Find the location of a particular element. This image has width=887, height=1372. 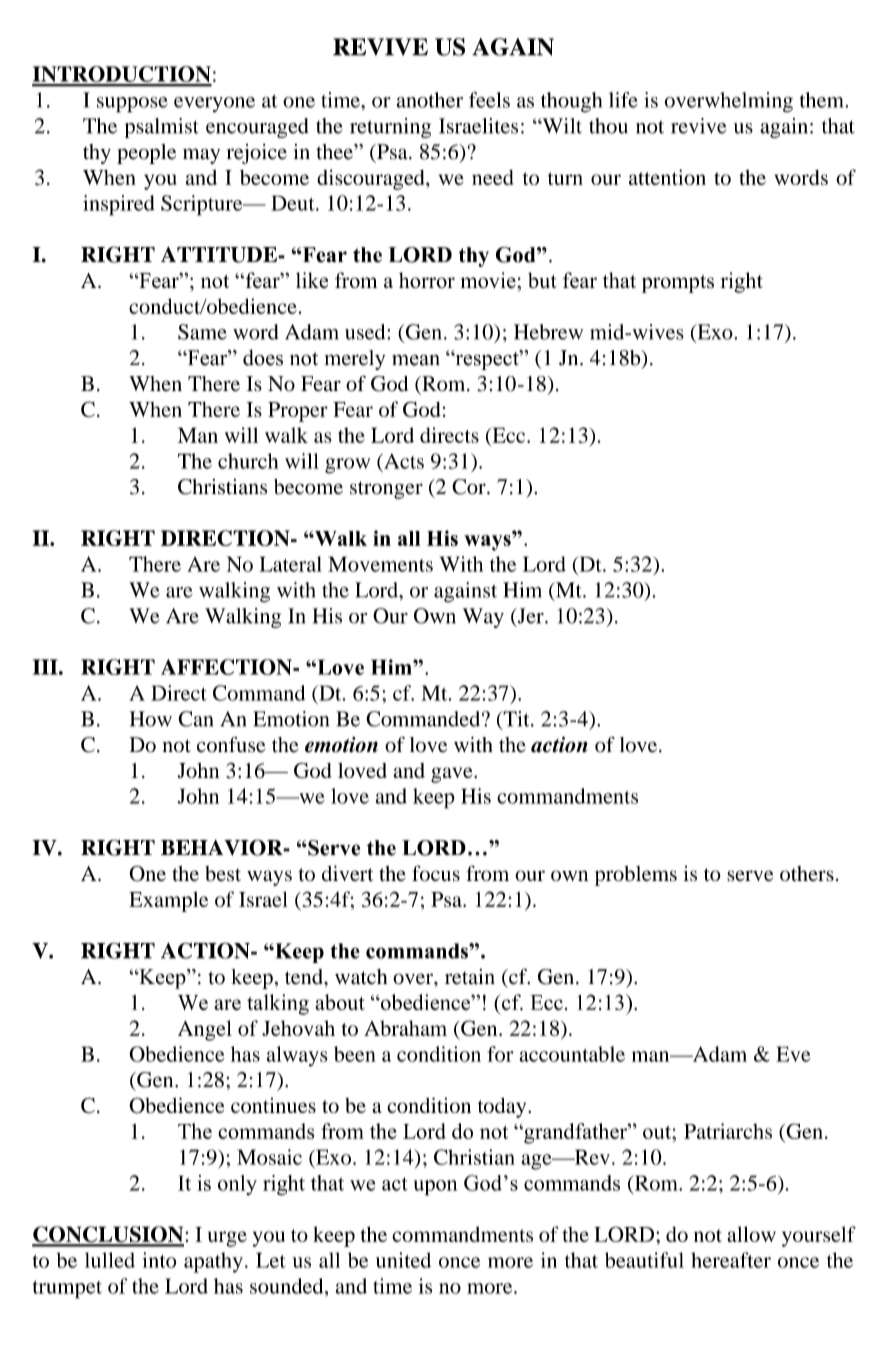

feels is located at coordinates (489, 100).
